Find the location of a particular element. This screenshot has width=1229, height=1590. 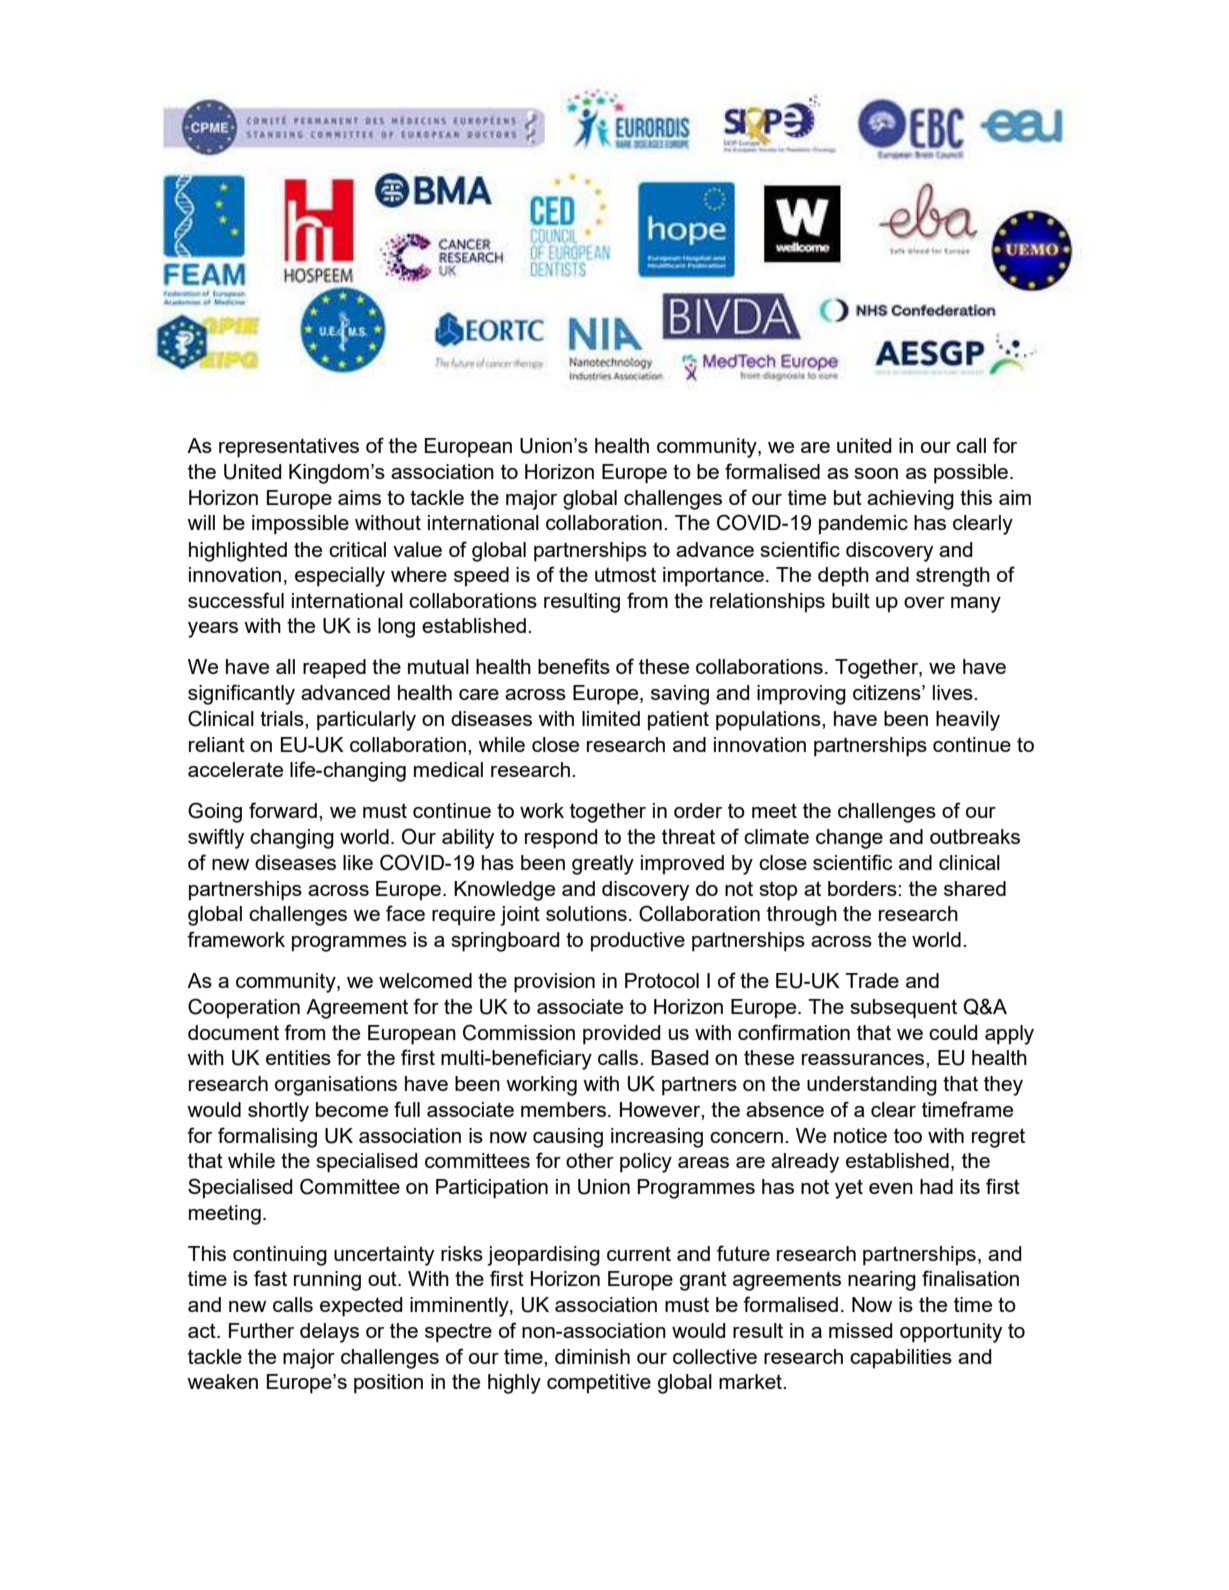

shared is located at coordinates (975, 888).
